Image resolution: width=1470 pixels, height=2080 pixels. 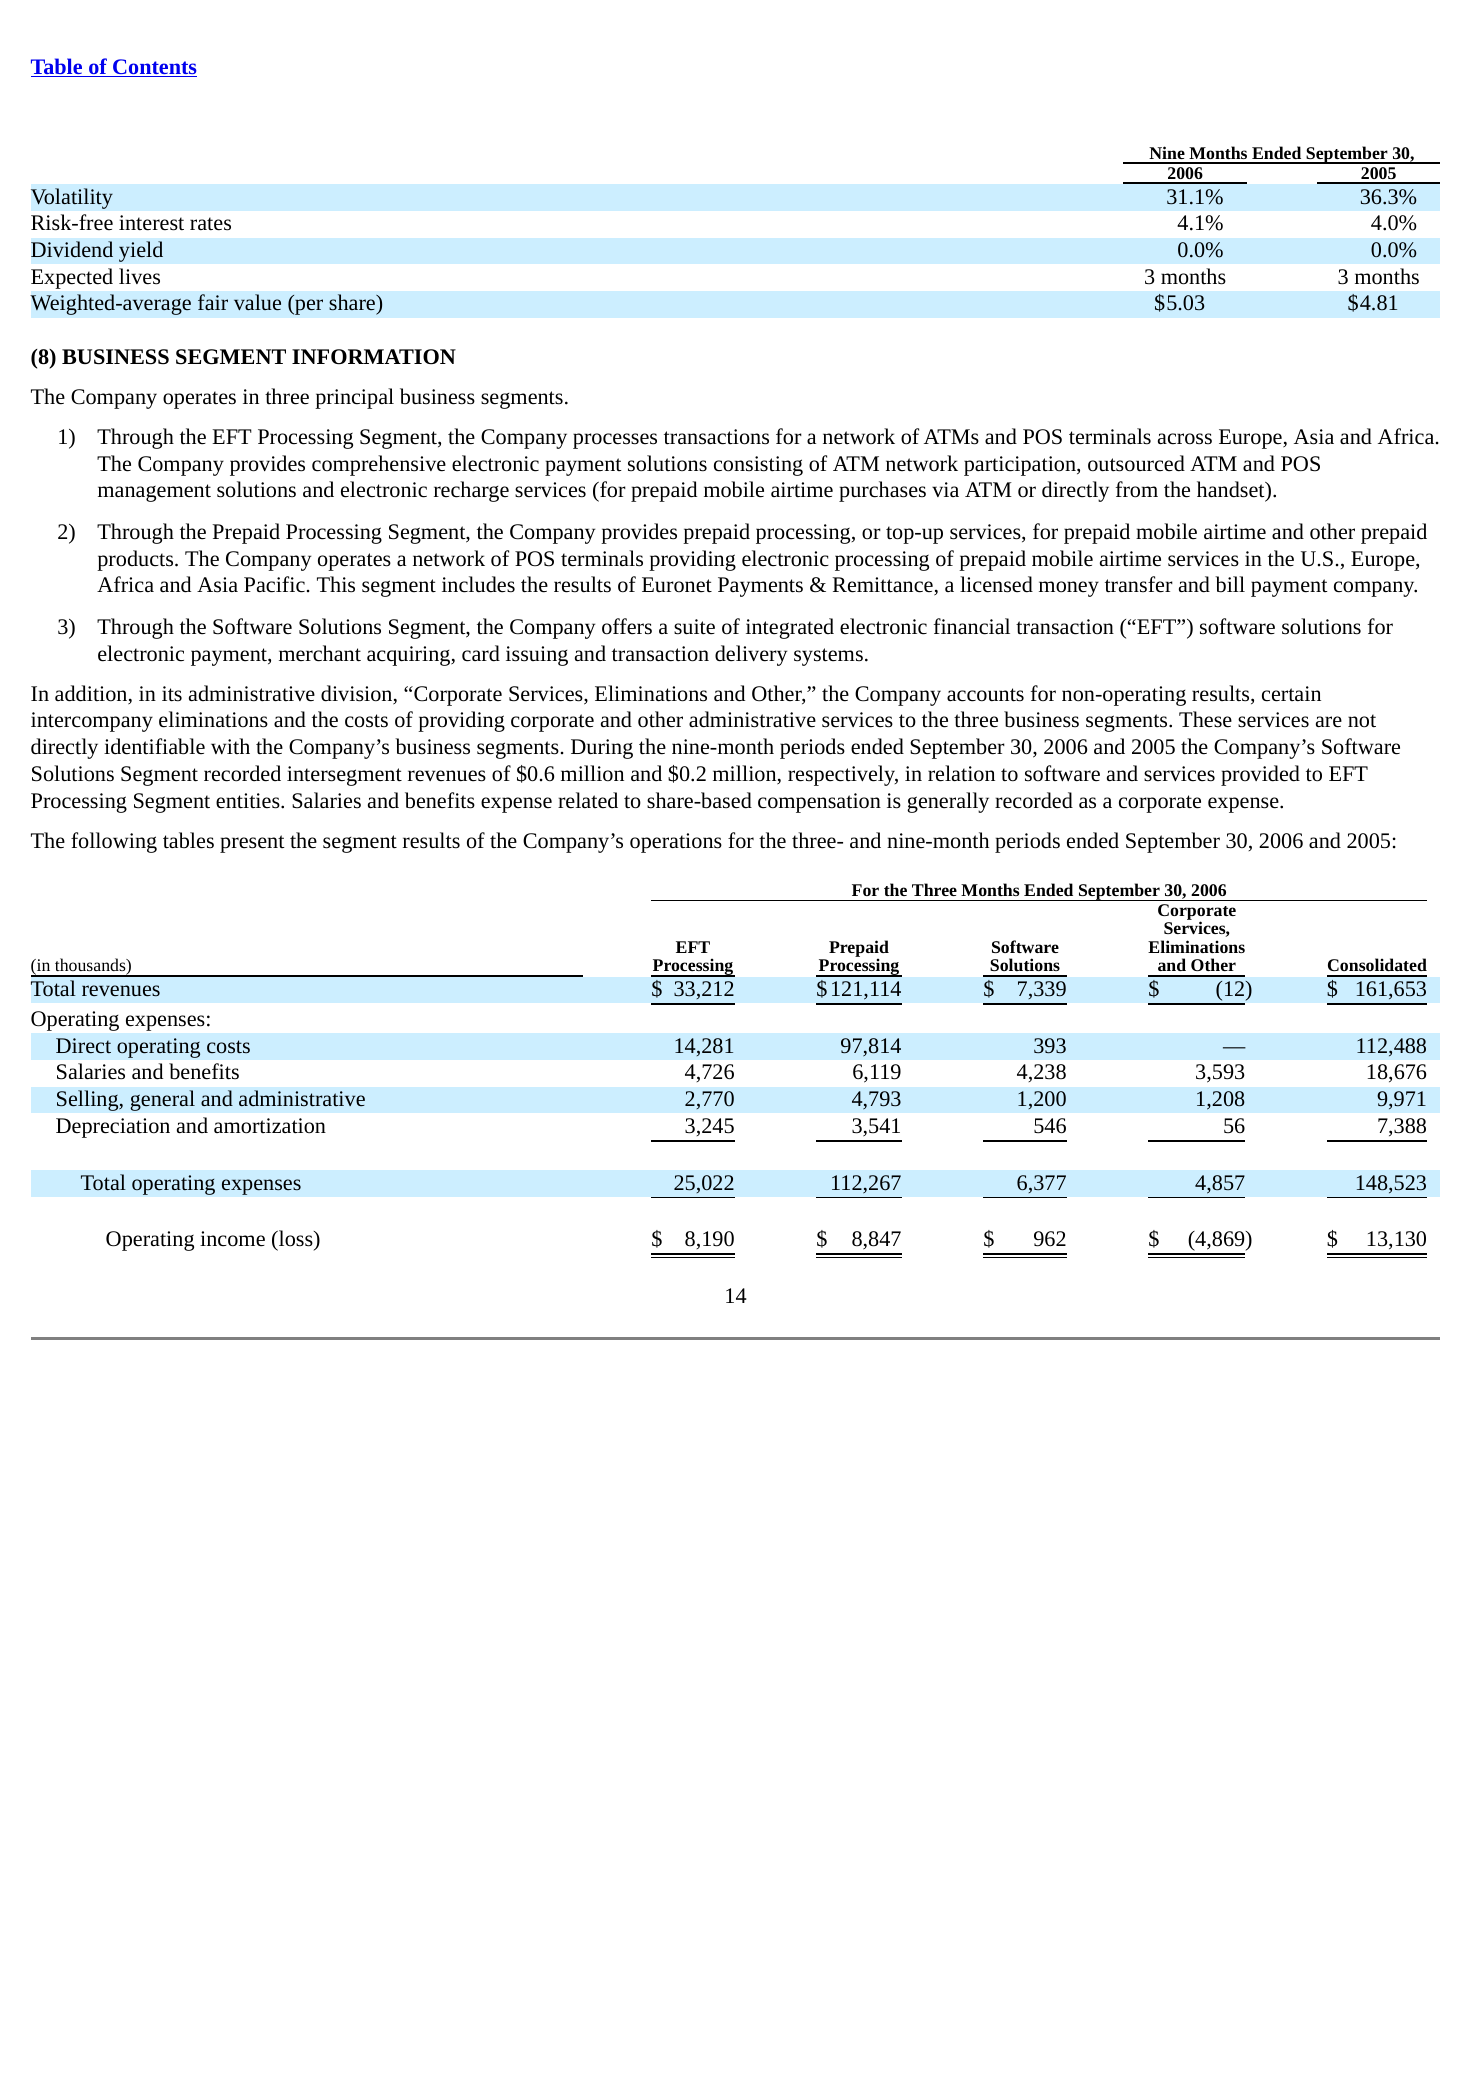 What do you see at coordinates (758, 466) in the image?
I see `consisting` at bounding box center [758, 466].
